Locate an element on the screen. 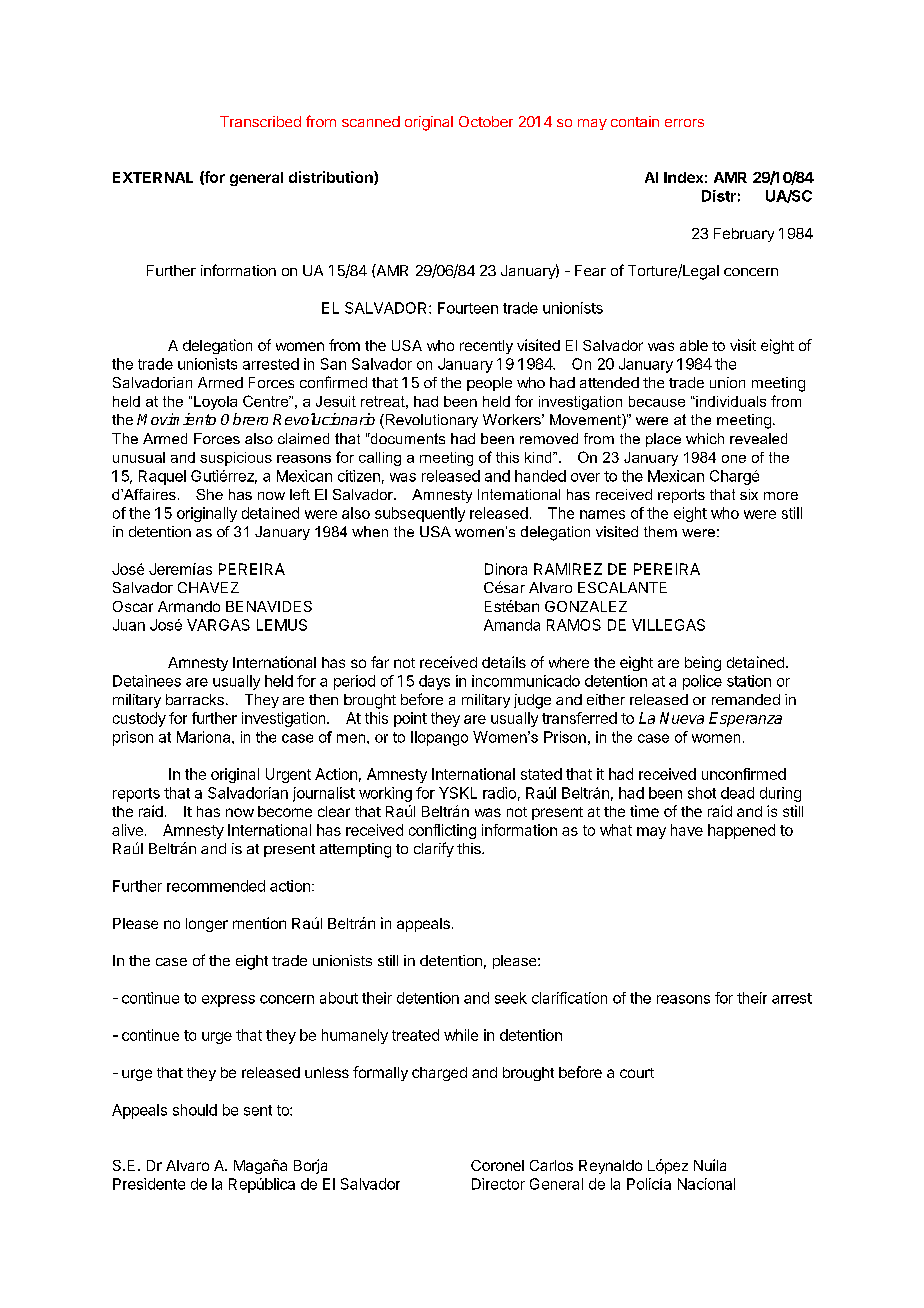  VARGAS is located at coordinates (218, 625).
